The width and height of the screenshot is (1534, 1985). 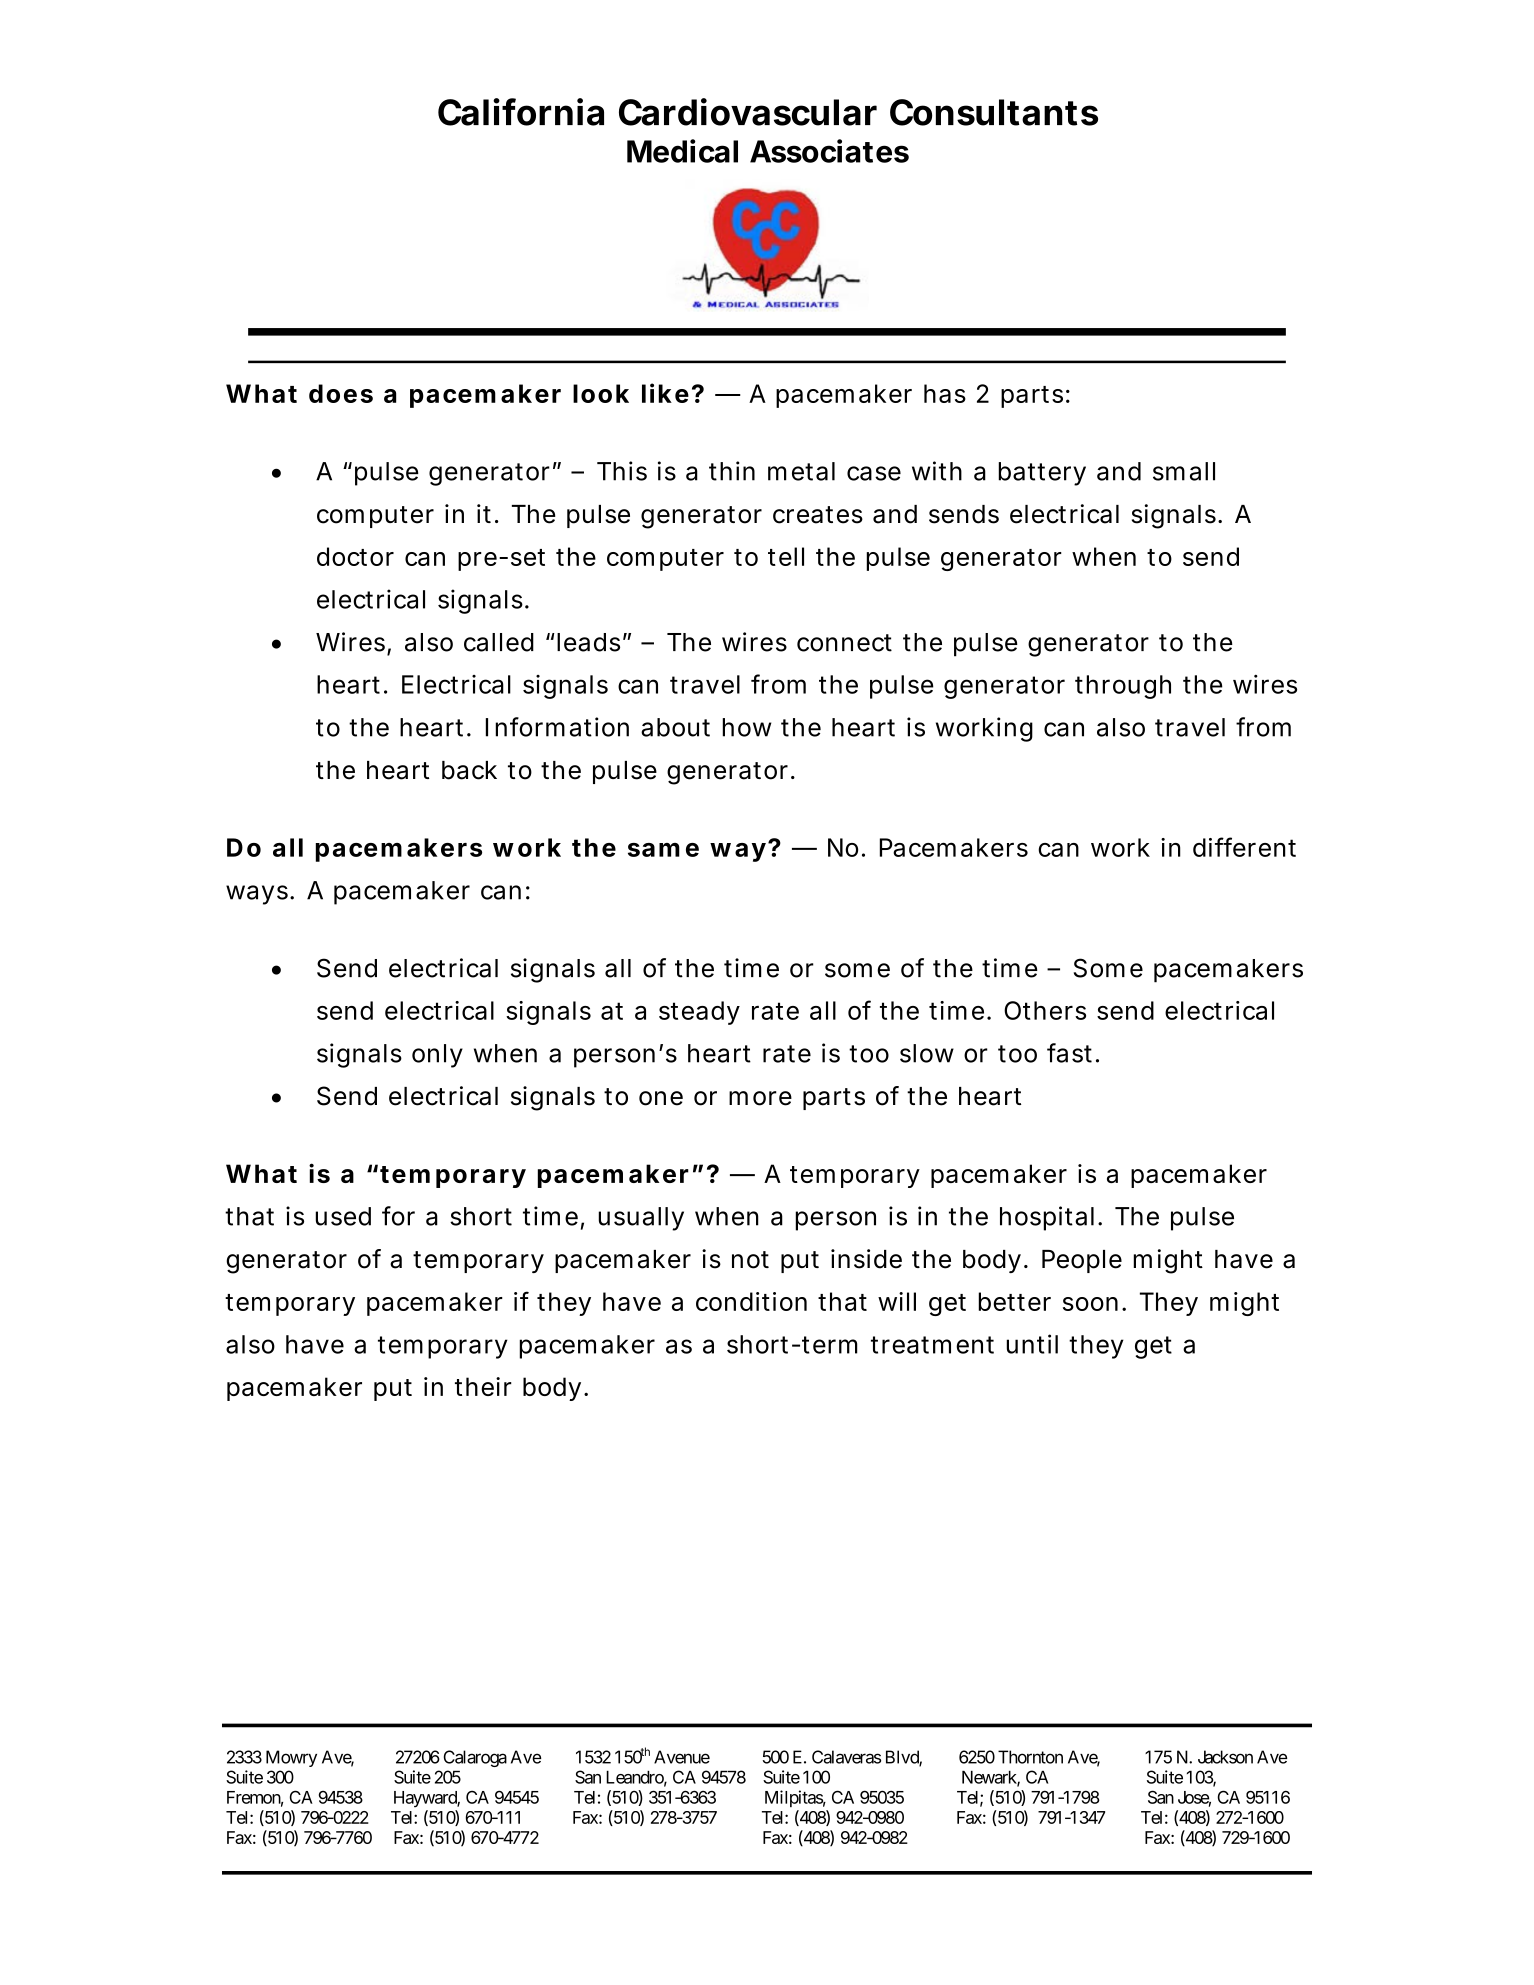 I want to click on steady, so click(x=699, y=1013).
